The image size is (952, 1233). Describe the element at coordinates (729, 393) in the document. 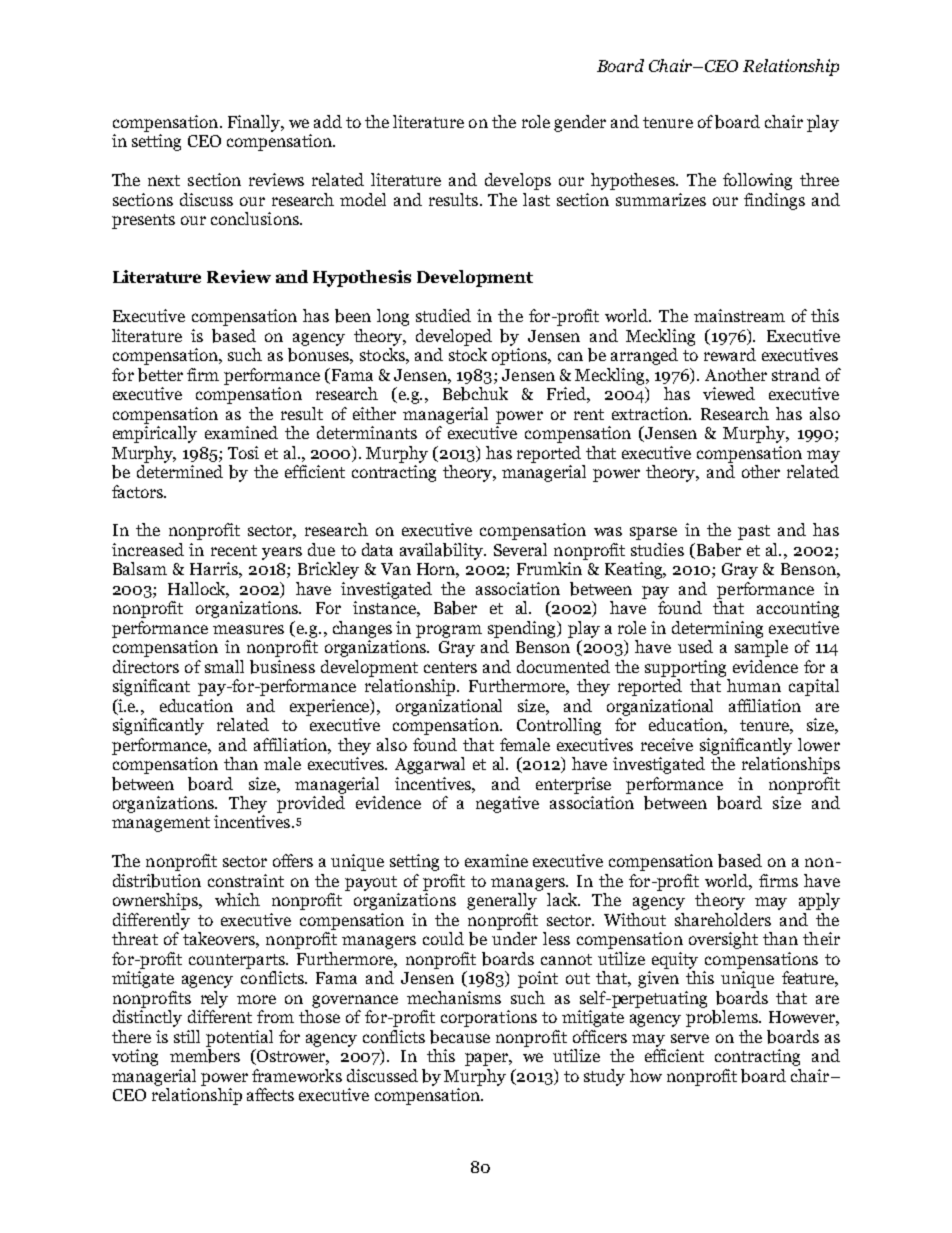

I see `viewed` at that location.
